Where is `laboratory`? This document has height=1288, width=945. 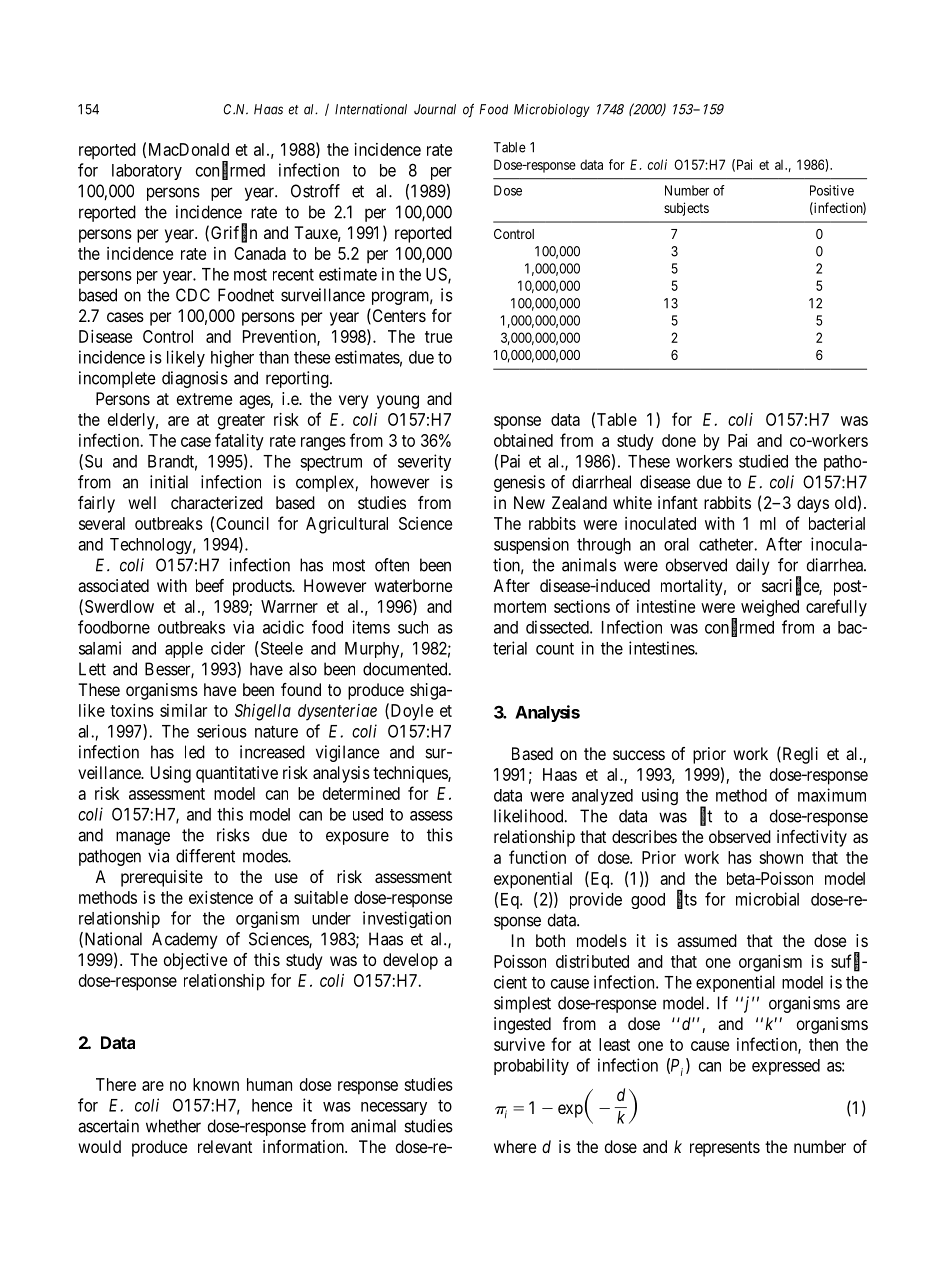
laboratory is located at coordinates (147, 172).
